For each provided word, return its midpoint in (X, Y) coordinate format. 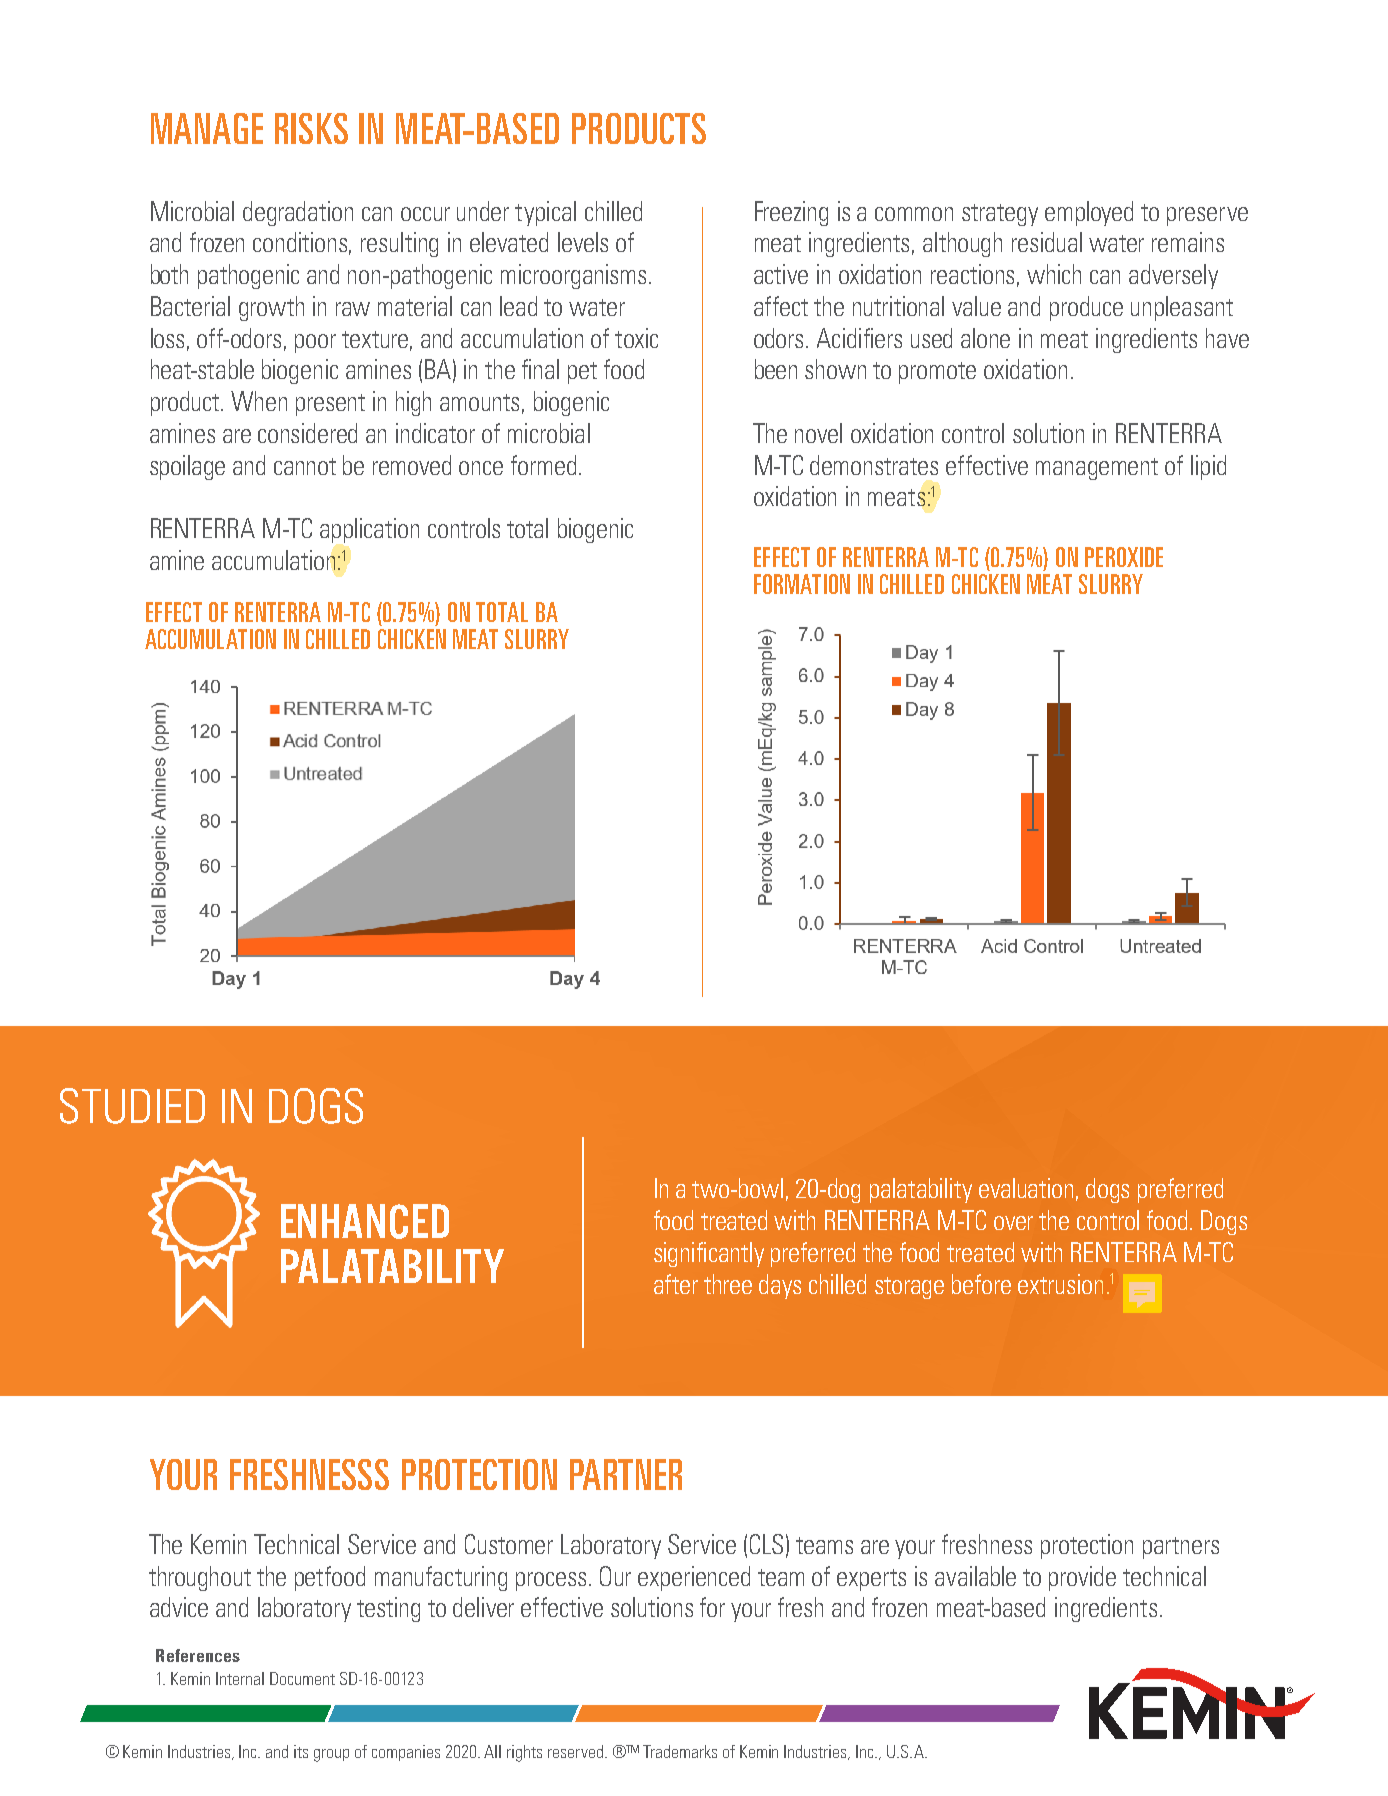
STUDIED (132, 1106)
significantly (709, 1254)
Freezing (791, 213)
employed (1089, 213)
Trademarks (680, 1751)
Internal (240, 1678)
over (1013, 1223)
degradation (298, 213)
